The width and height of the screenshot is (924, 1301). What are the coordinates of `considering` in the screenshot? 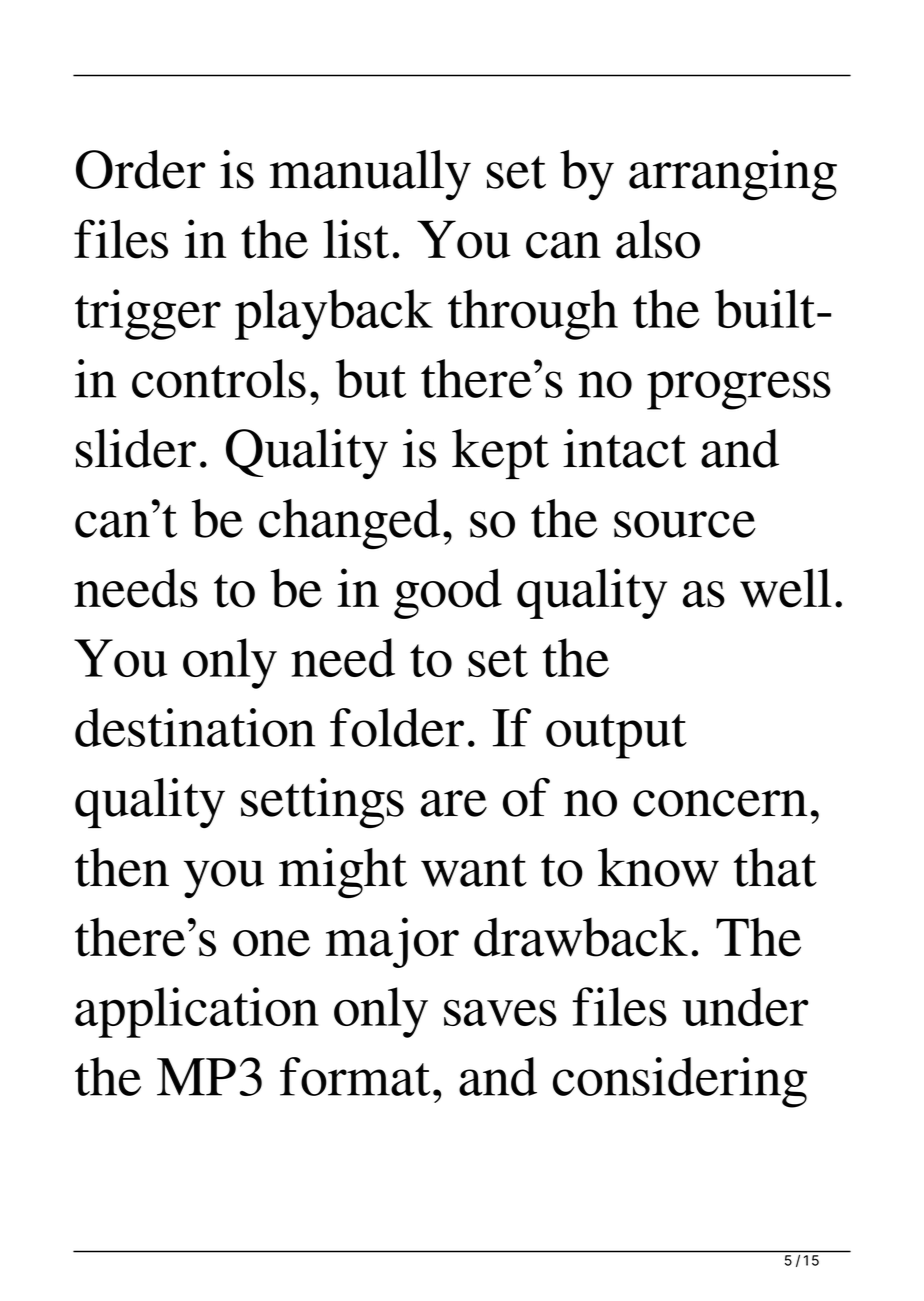 It's located at (680, 1082).
